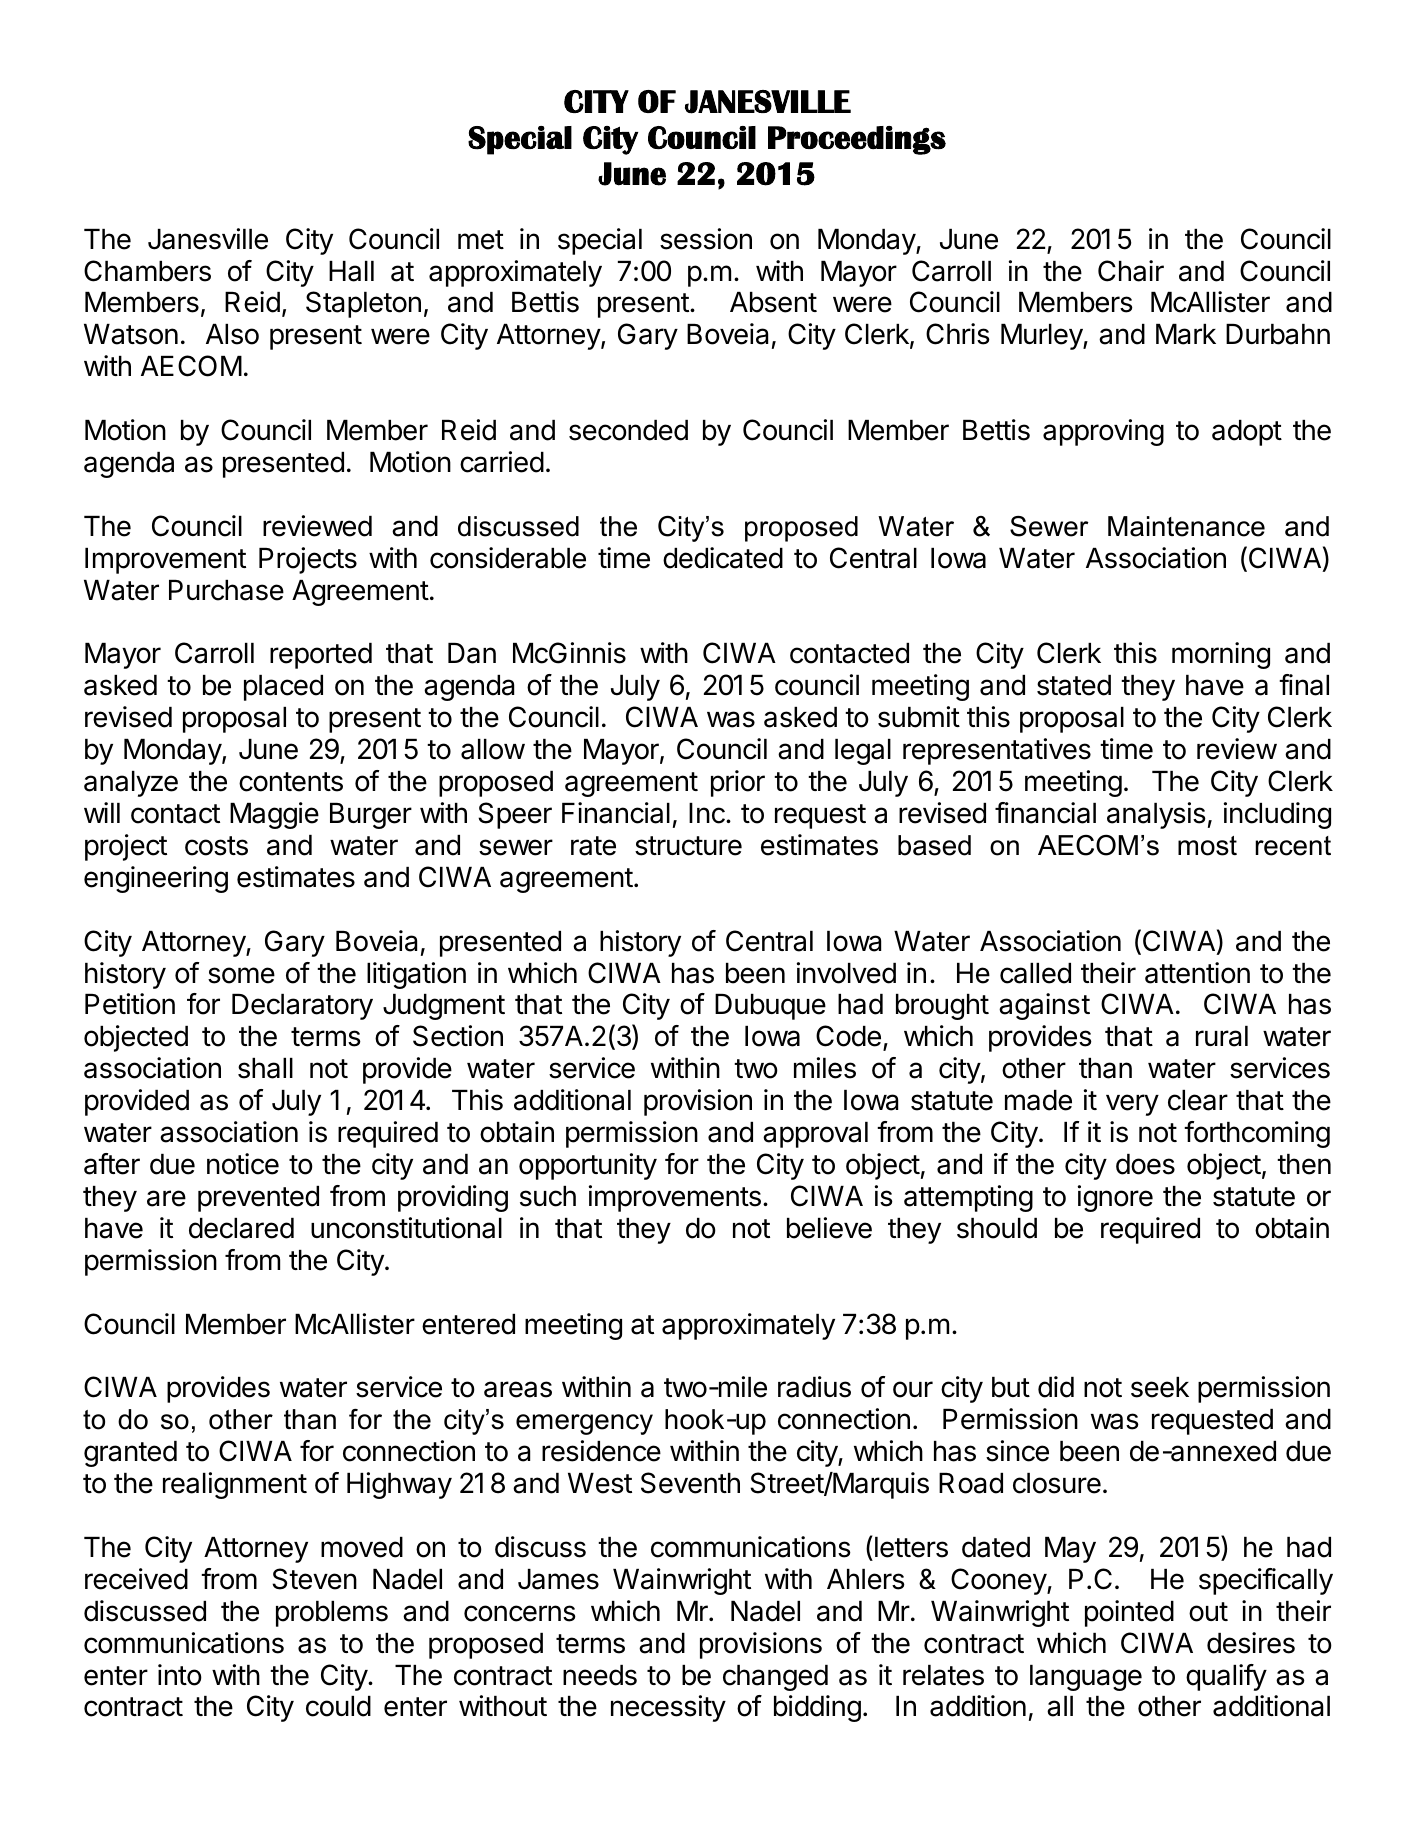 The height and width of the screenshot is (1831, 1415). I want to click on into, so click(180, 1675).
